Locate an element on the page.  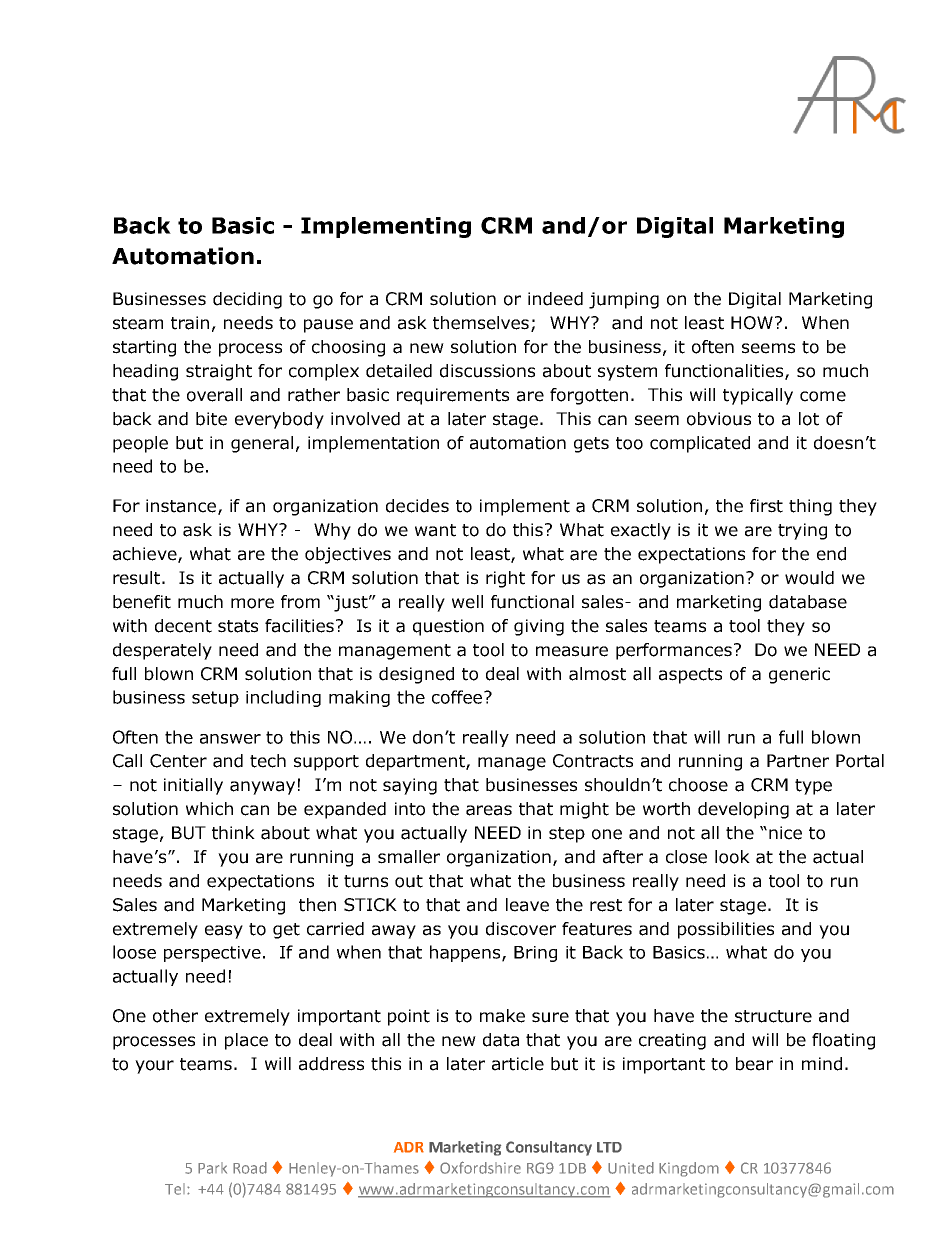
Oxfordshire is located at coordinates (480, 1167).
